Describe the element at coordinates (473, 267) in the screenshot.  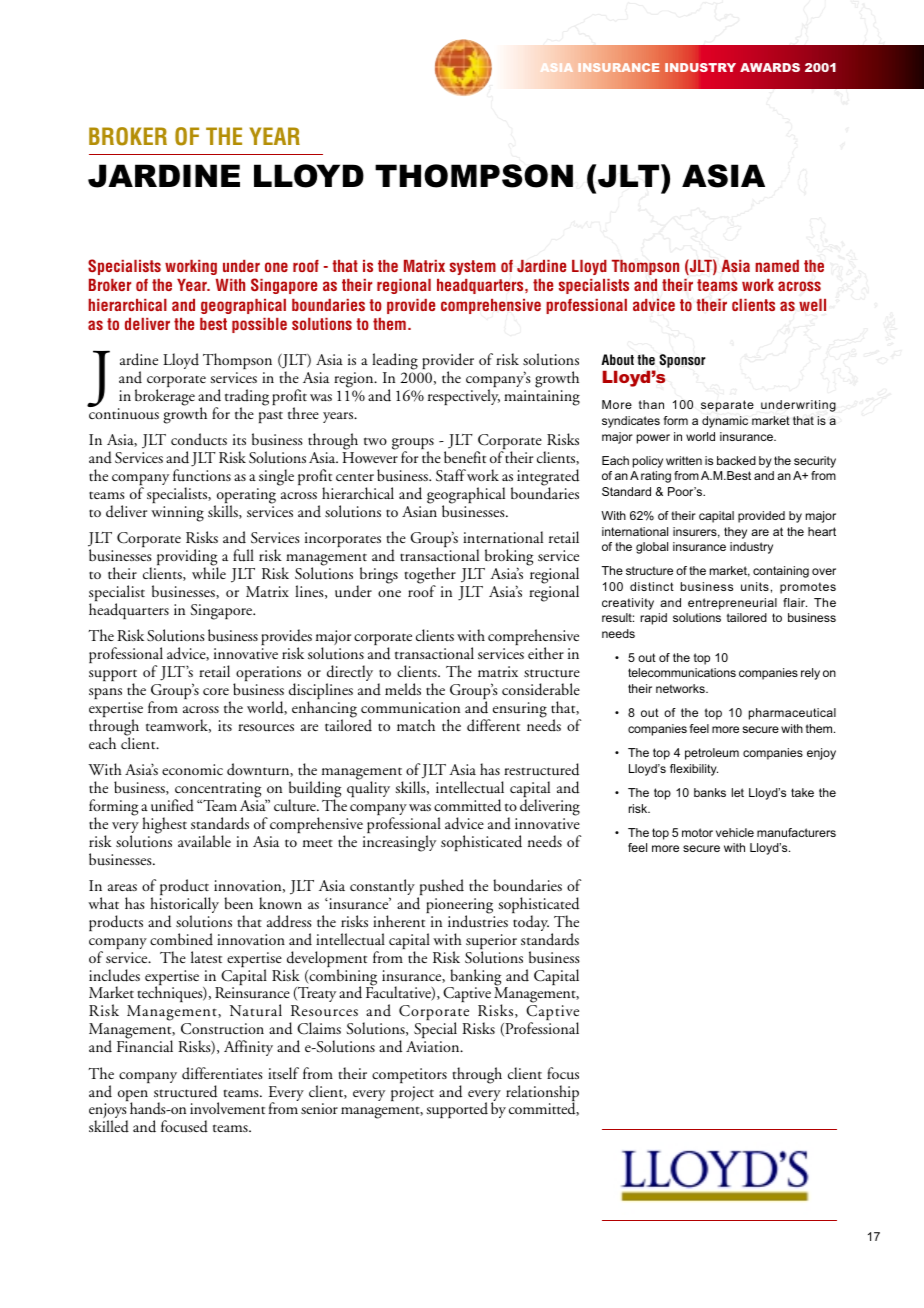
I see `system` at that location.
